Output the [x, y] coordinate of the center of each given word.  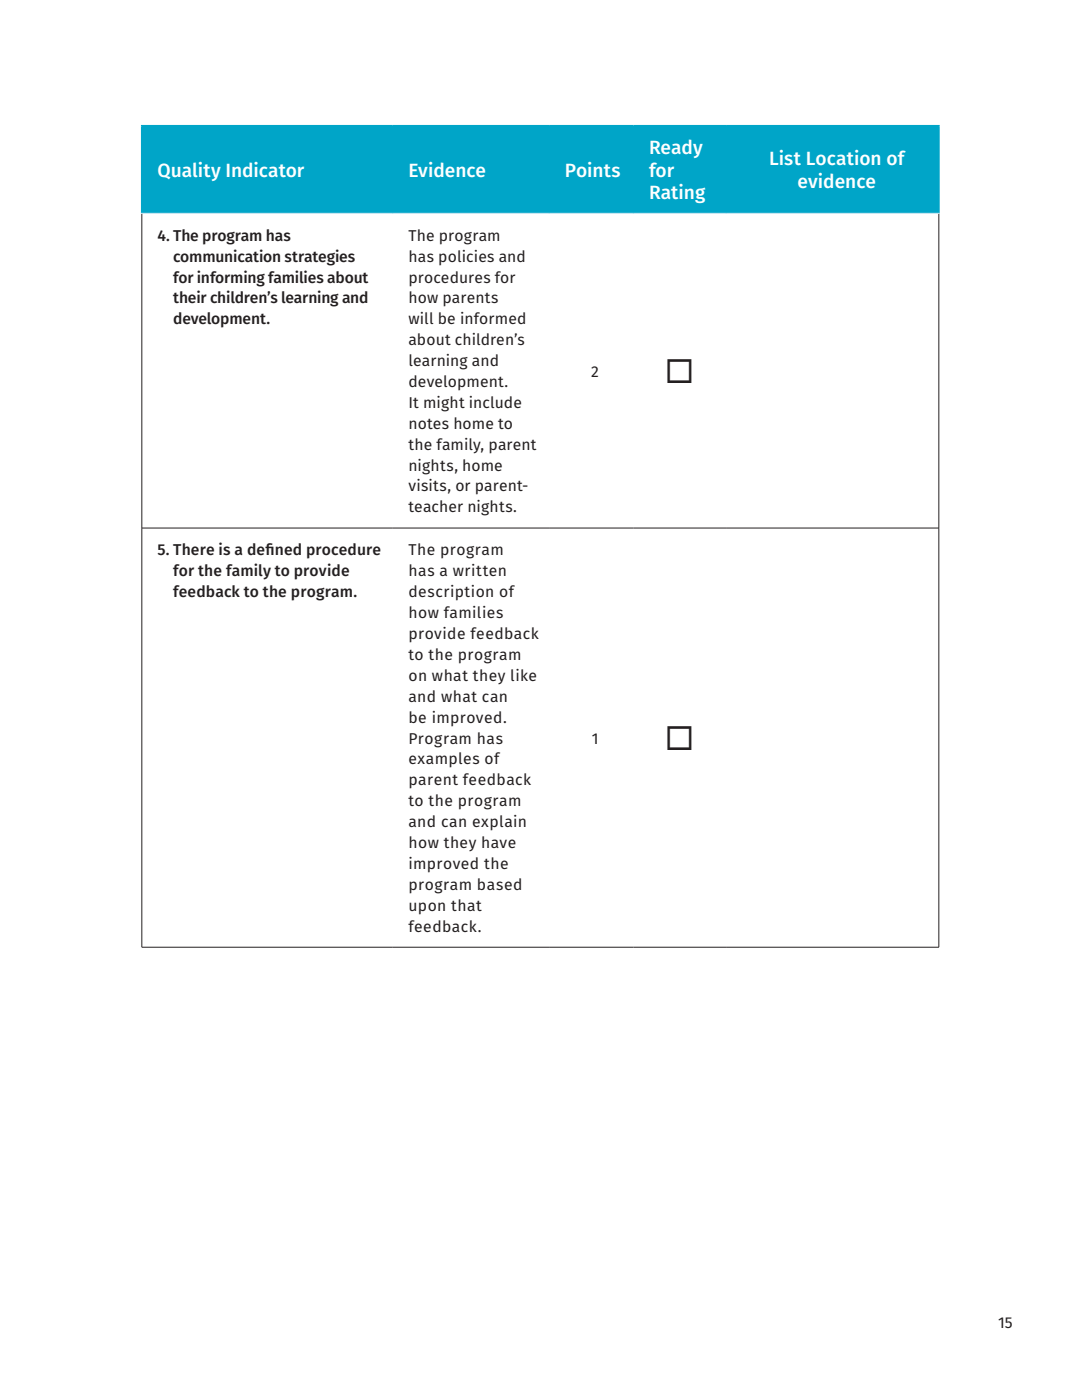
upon [427, 908]
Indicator [265, 169]
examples [444, 760]
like [523, 675]
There [193, 549]
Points [593, 169]
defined [274, 549]
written [479, 570]
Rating [677, 193]
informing [231, 278]
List [785, 157]
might [444, 404]
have [499, 842]
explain [499, 823]
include [495, 402]
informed [493, 318]
